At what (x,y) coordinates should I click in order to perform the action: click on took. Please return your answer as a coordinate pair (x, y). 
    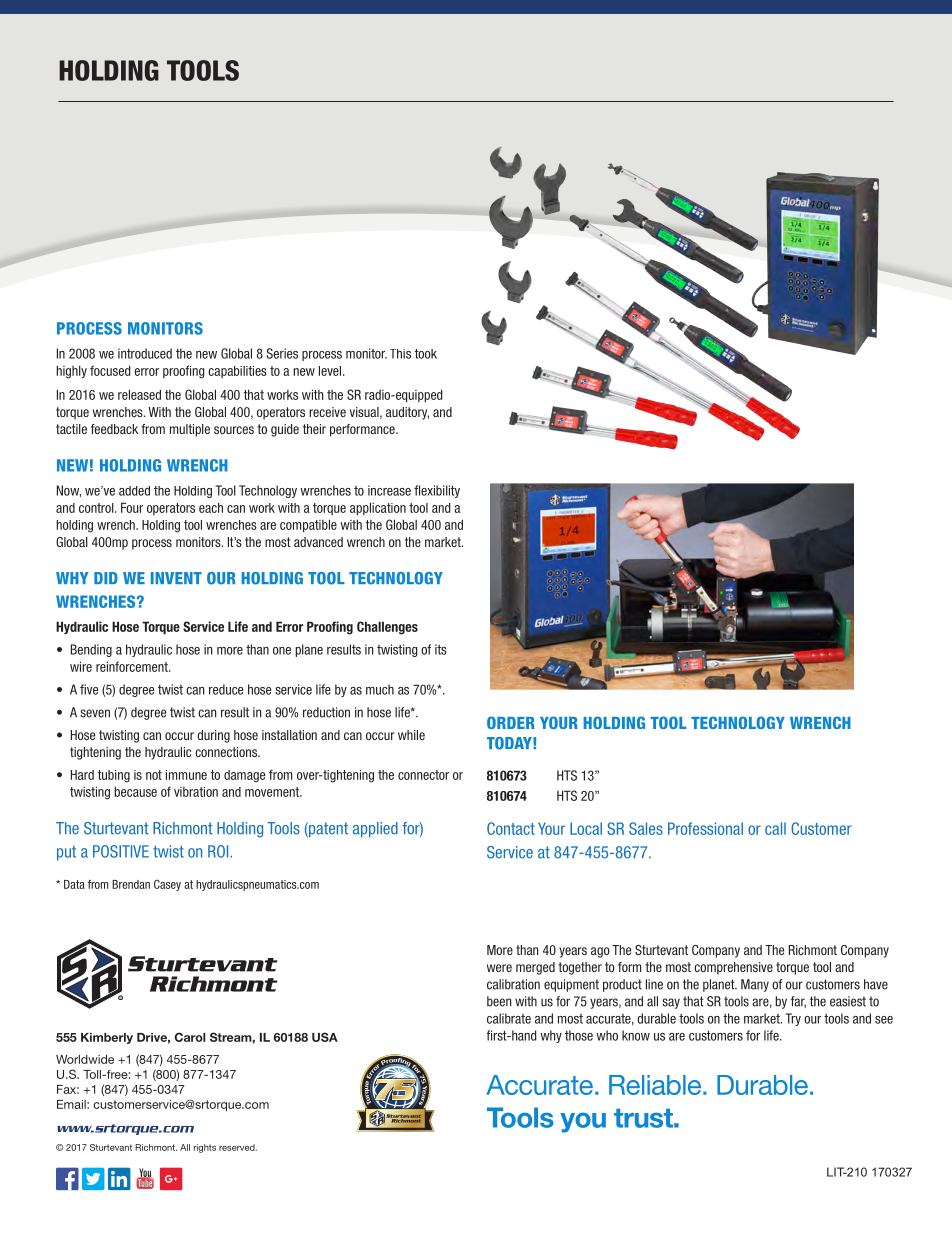
    Looking at the image, I should click on (426, 354).
